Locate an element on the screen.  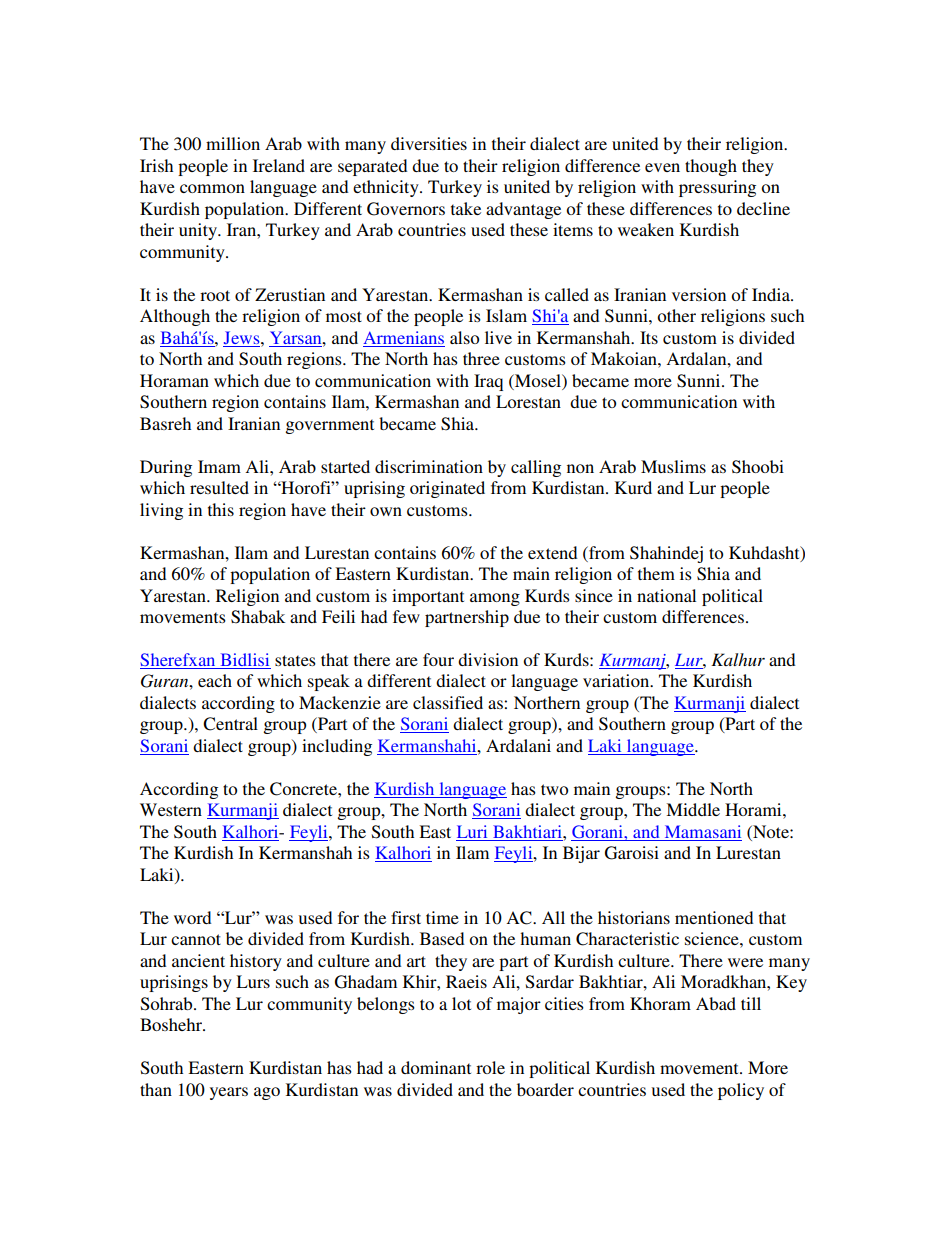
pressuring is located at coordinates (717, 188).
